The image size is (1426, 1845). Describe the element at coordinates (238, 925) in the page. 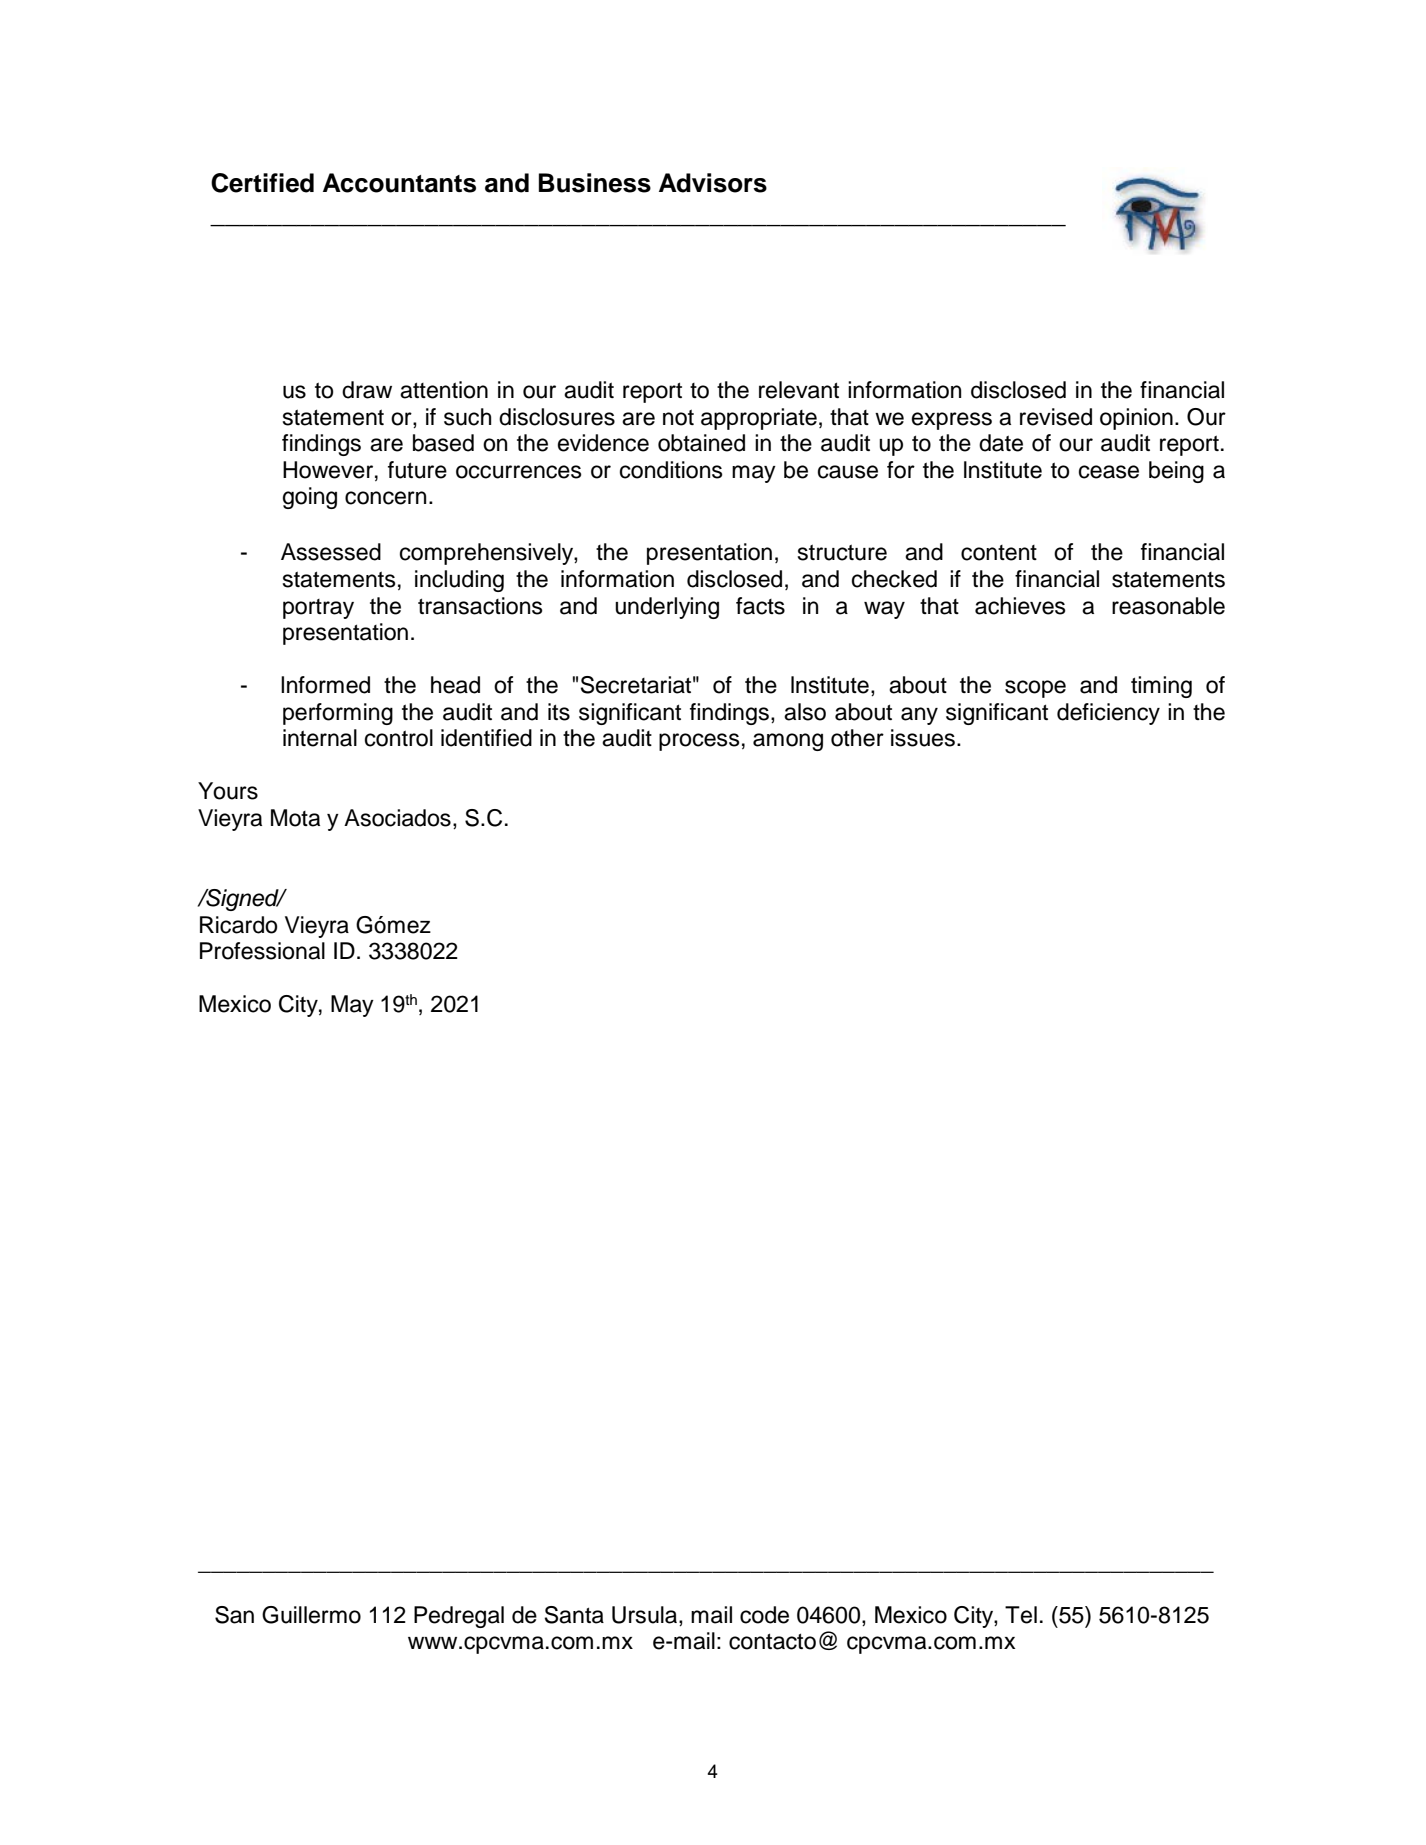

I see `Ricardo` at that location.
